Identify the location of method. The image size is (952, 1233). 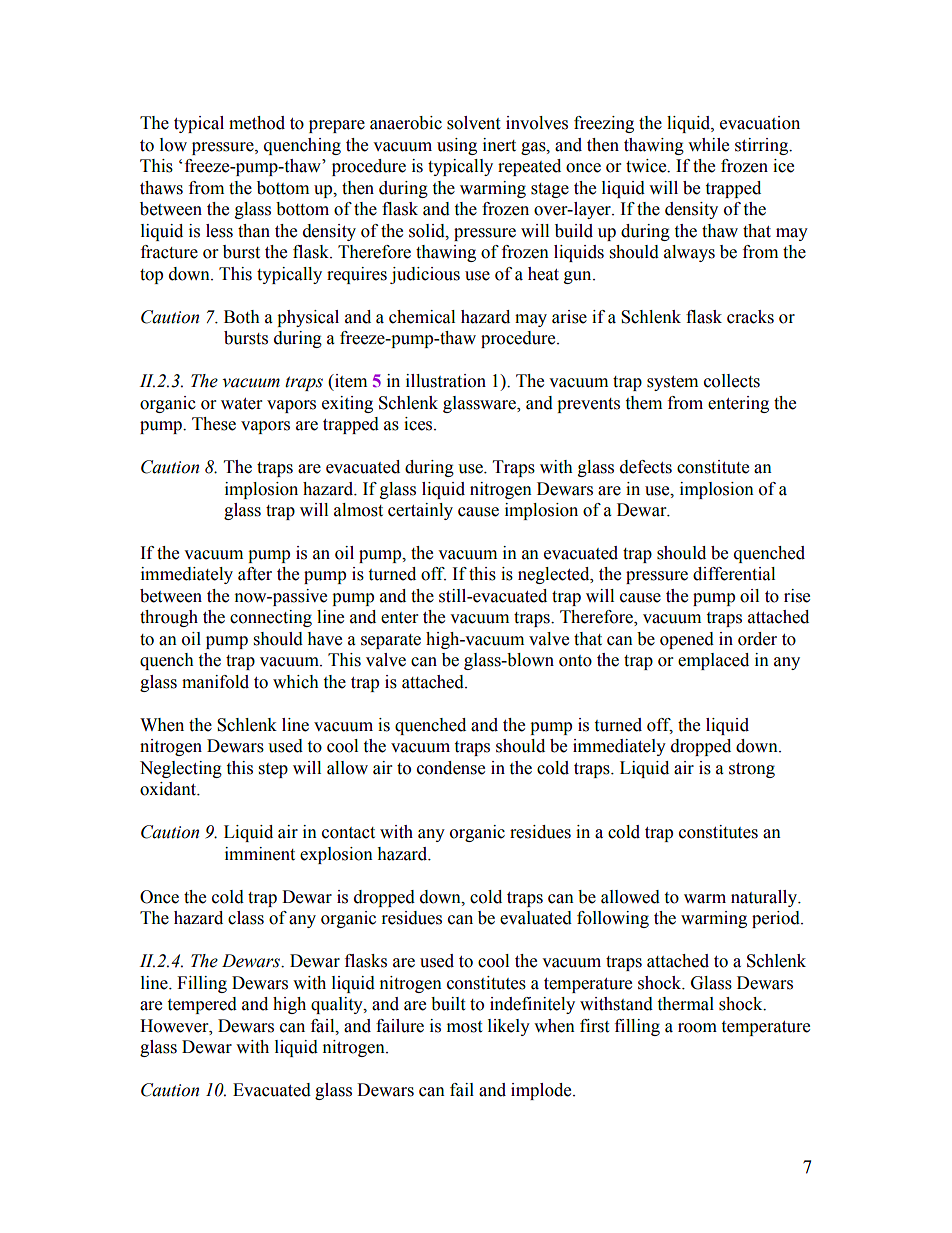
(257, 123).
